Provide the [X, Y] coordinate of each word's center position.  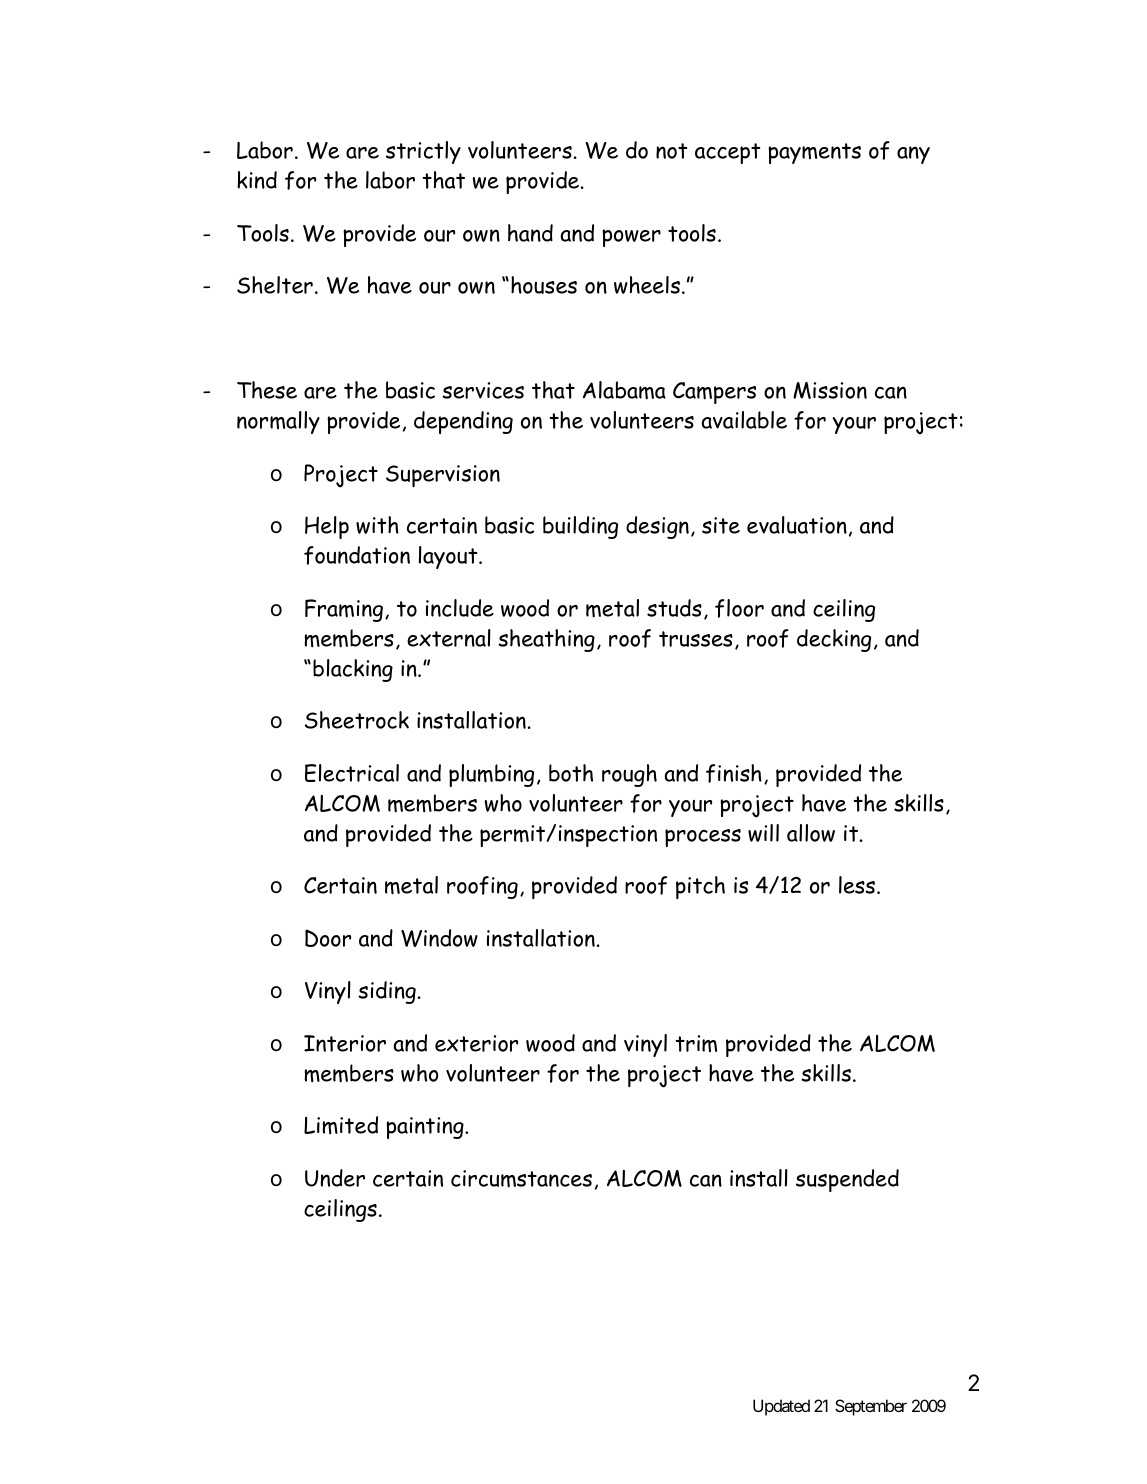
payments [814, 153]
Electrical [352, 773]
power [631, 238]
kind [257, 180]
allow [811, 833]
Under [335, 1178]
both [571, 773]
